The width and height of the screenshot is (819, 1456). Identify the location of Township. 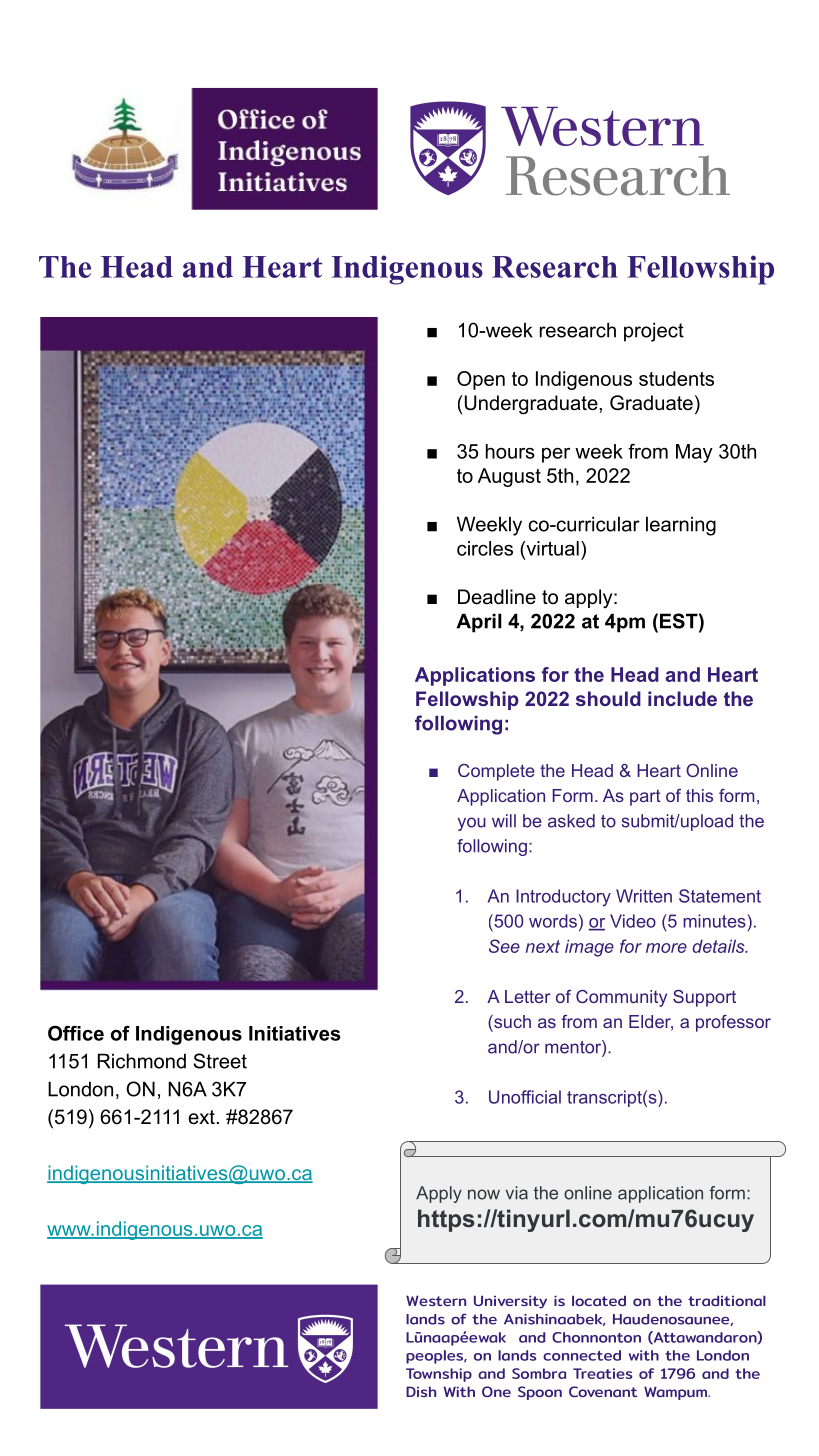
(439, 1375).
